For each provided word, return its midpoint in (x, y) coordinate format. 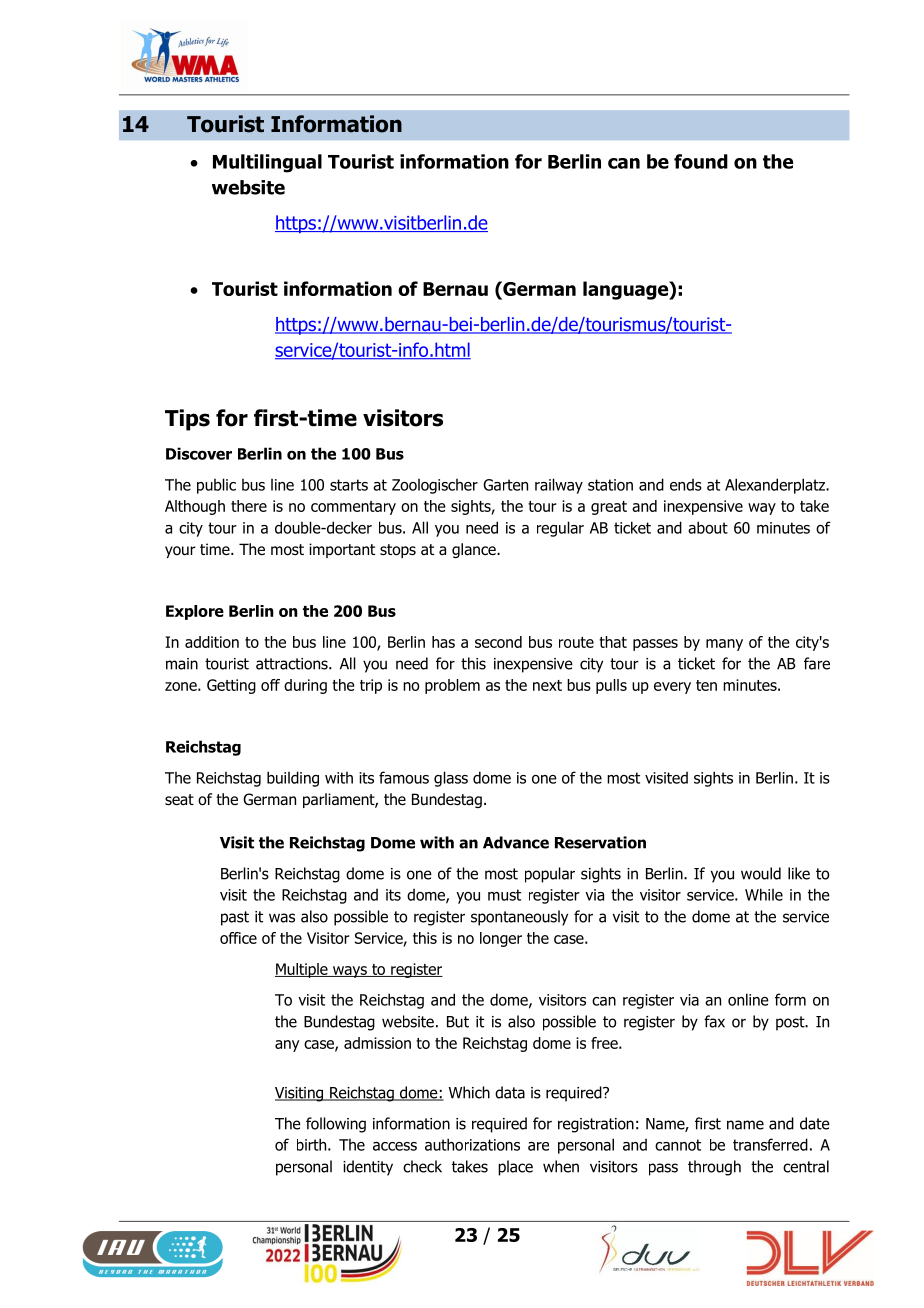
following (336, 1125)
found (701, 161)
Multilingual (267, 163)
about (708, 527)
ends (686, 484)
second (498, 642)
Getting (231, 686)
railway (559, 486)
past (235, 918)
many (724, 645)
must (504, 895)
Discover (199, 453)
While (764, 894)
